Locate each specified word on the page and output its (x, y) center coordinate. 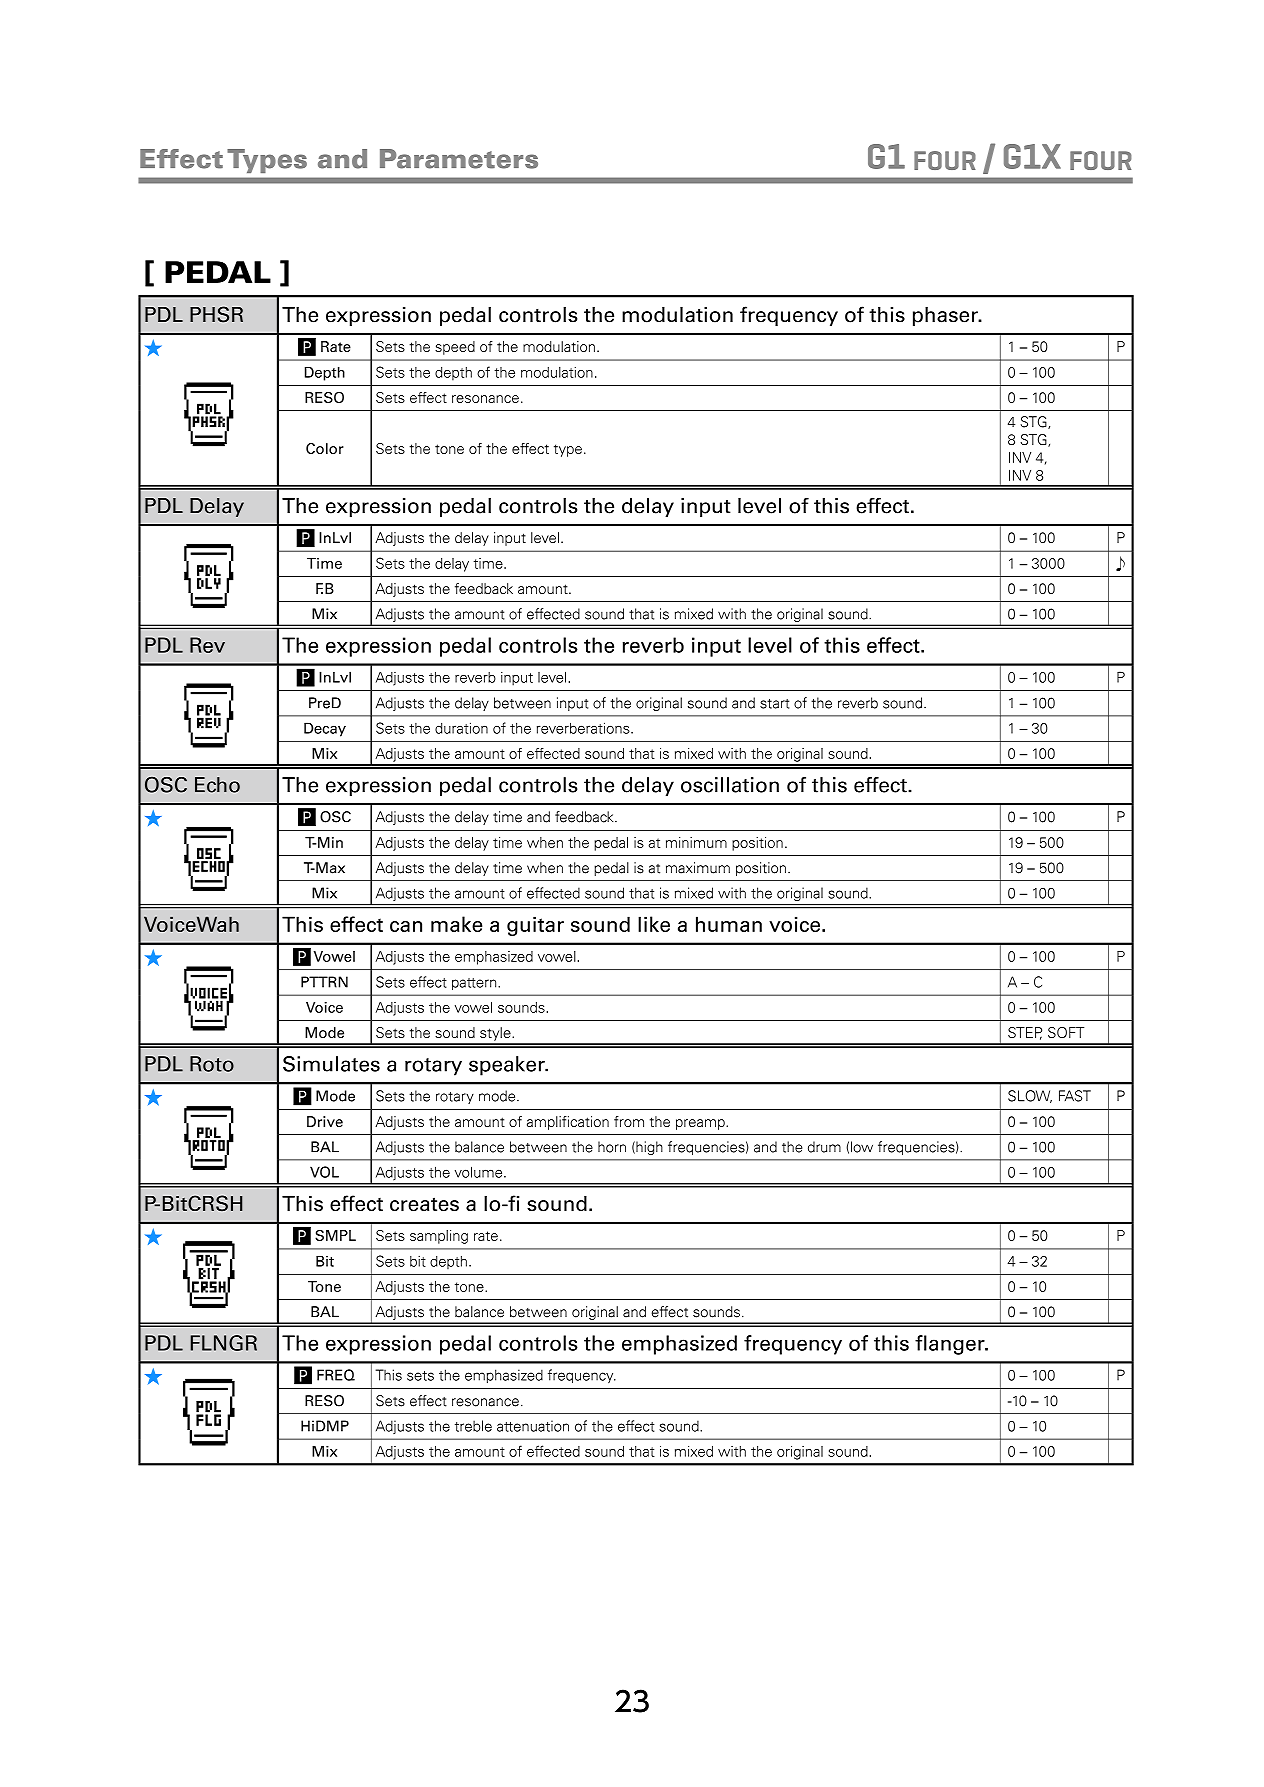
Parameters (459, 159)
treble (473, 1426)
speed (455, 348)
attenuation (533, 1426)
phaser (946, 316)
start (774, 704)
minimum (696, 842)
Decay (325, 729)
